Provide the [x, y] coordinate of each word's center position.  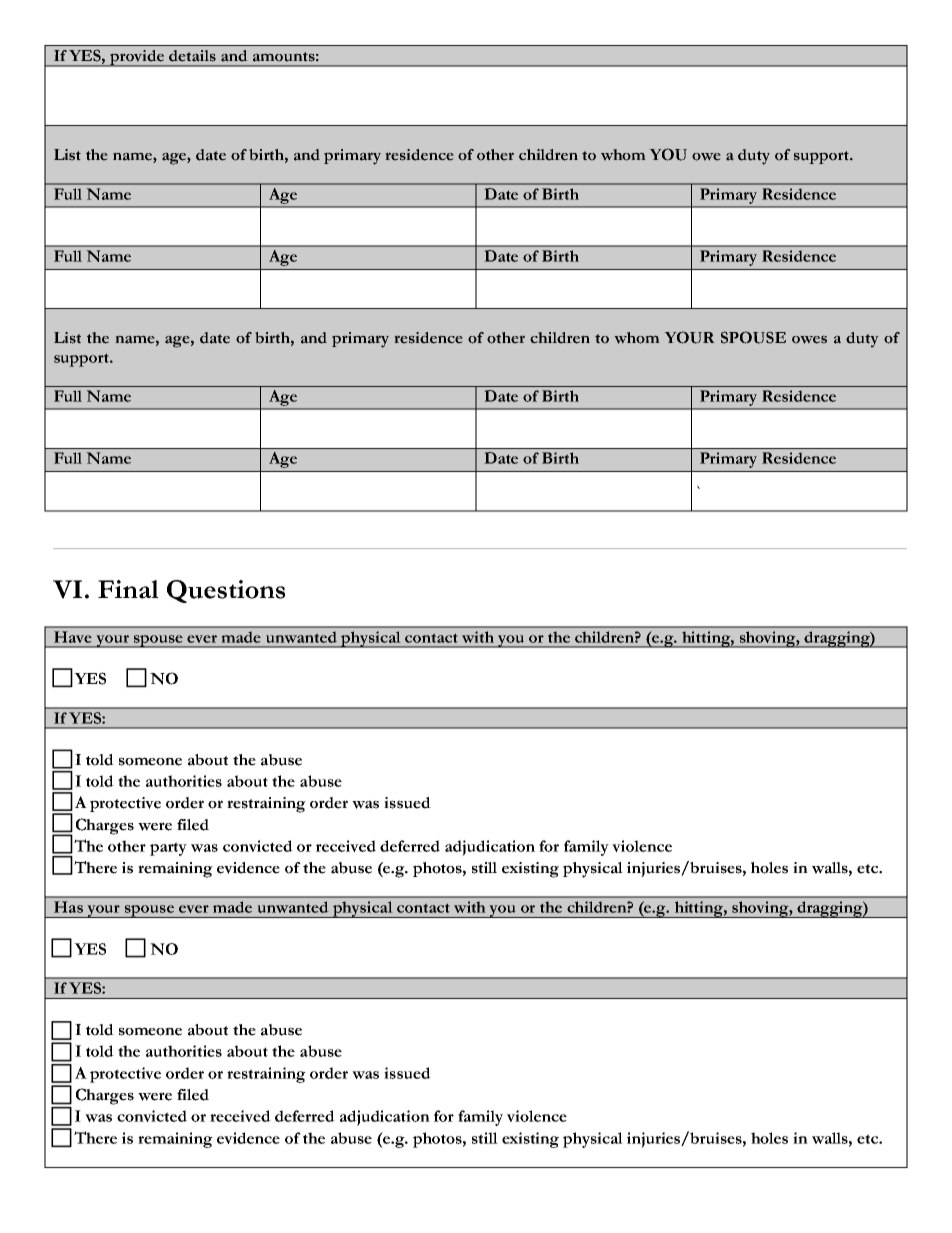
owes [809, 339]
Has [68, 907]
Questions [226, 591]
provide [137, 58]
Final [128, 589]
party [168, 849]
